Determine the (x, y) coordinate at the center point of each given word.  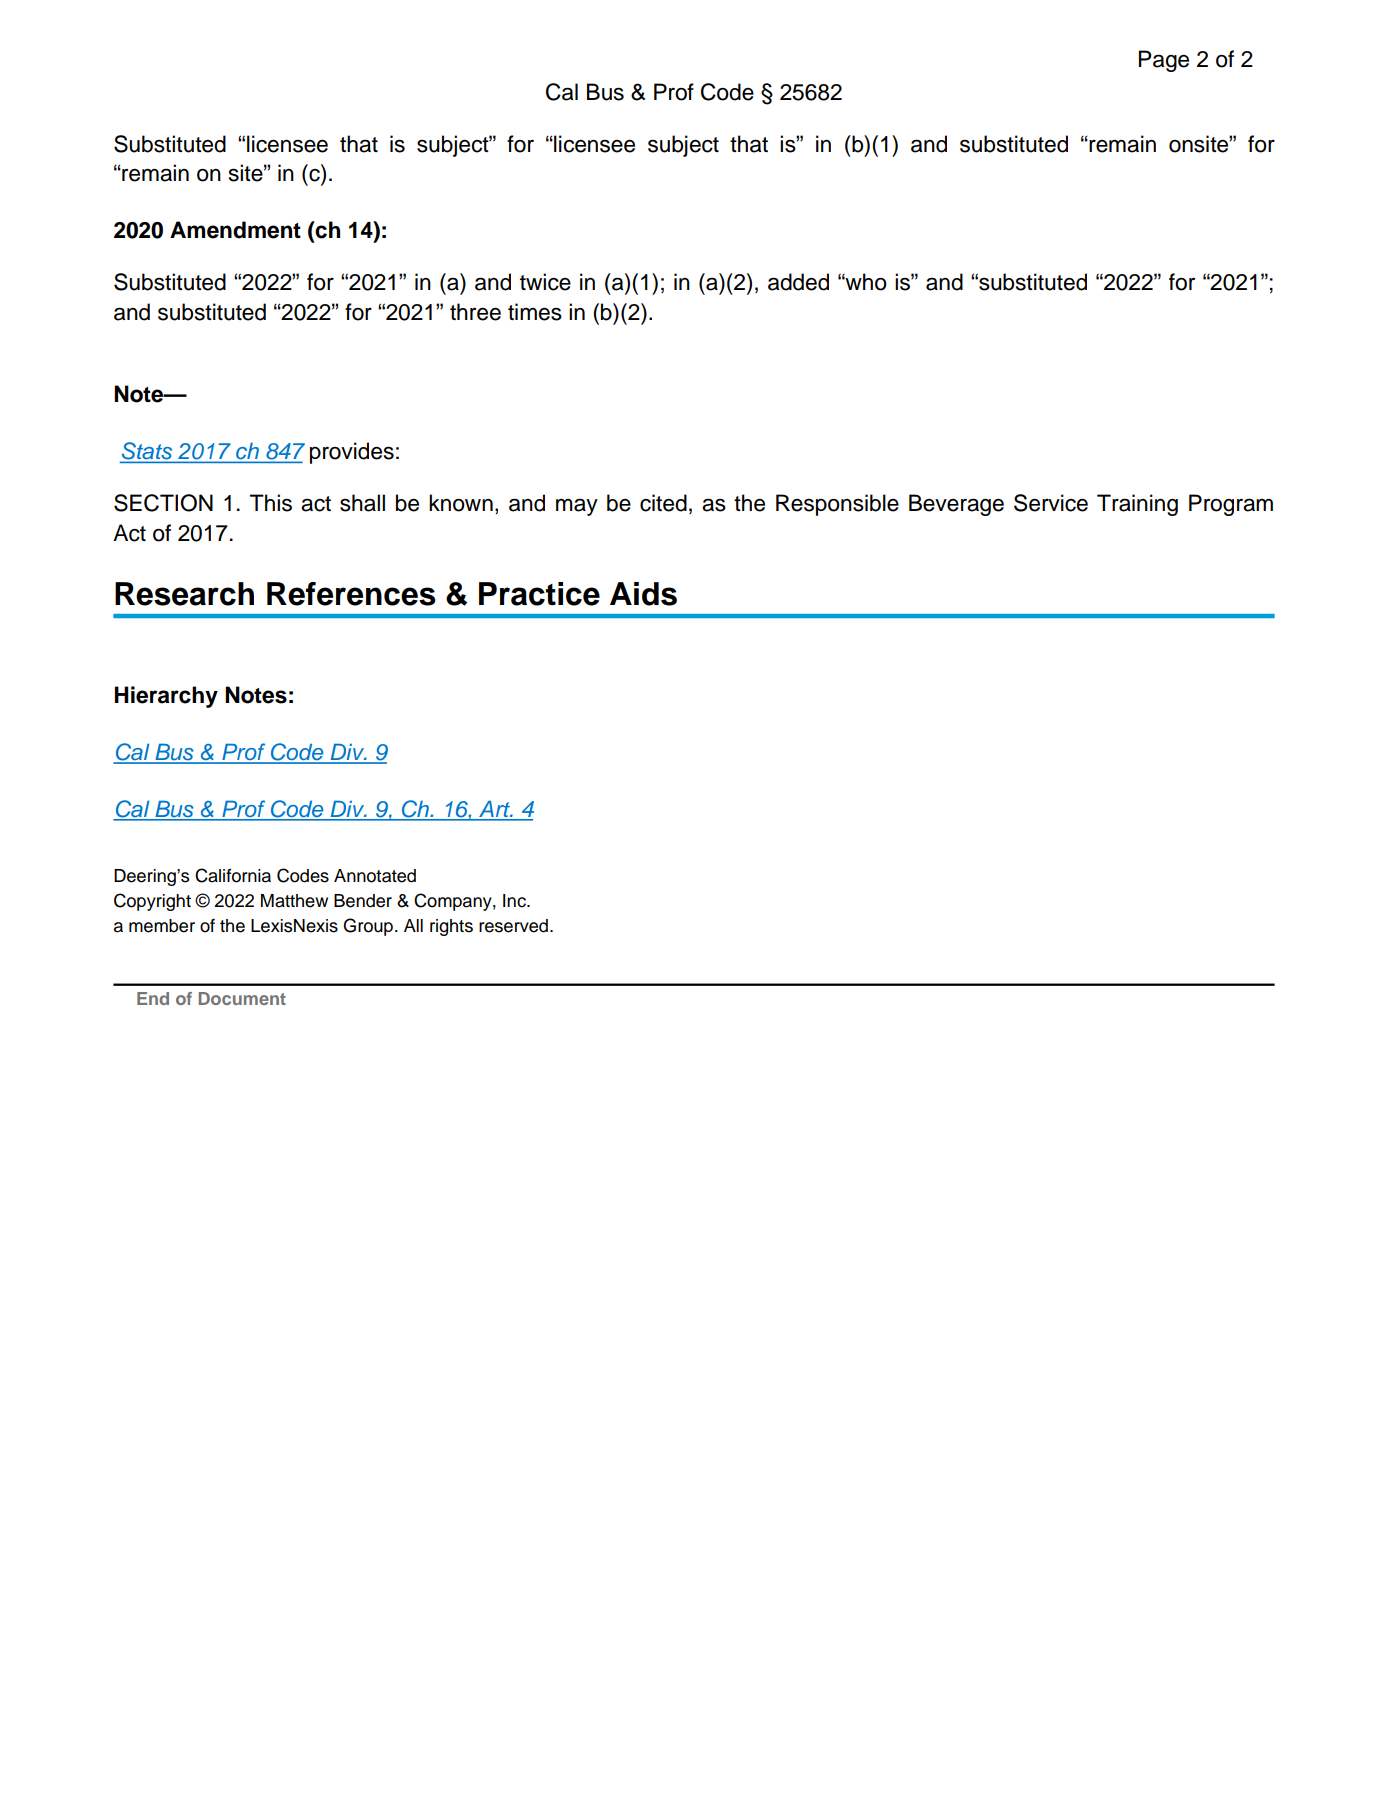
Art (496, 809)
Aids (643, 594)
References (351, 594)
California (233, 875)
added (798, 282)
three (475, 312)
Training (1137, 505)
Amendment (235, 230)
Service (1051, 503)
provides (352, 453)
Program (1231, 505)
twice (545, 282)
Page (1164, 61)
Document (242, 998)
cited (663, 503)
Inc (515, 901)
